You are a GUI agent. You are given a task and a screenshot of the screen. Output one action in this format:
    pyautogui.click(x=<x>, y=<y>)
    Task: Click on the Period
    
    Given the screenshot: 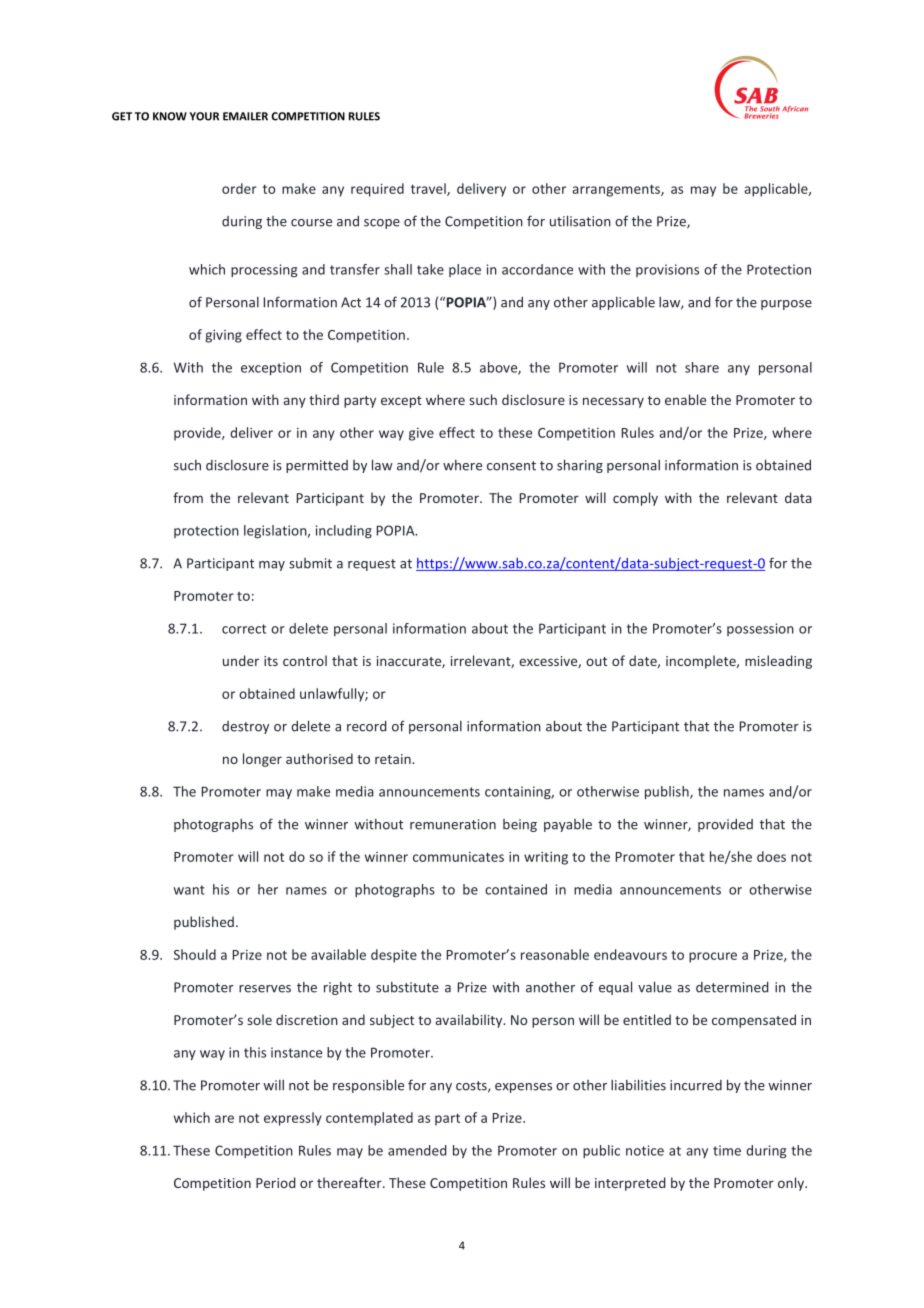 What is the action you would take?
    pyautogui.click(x=276, y=1182)
